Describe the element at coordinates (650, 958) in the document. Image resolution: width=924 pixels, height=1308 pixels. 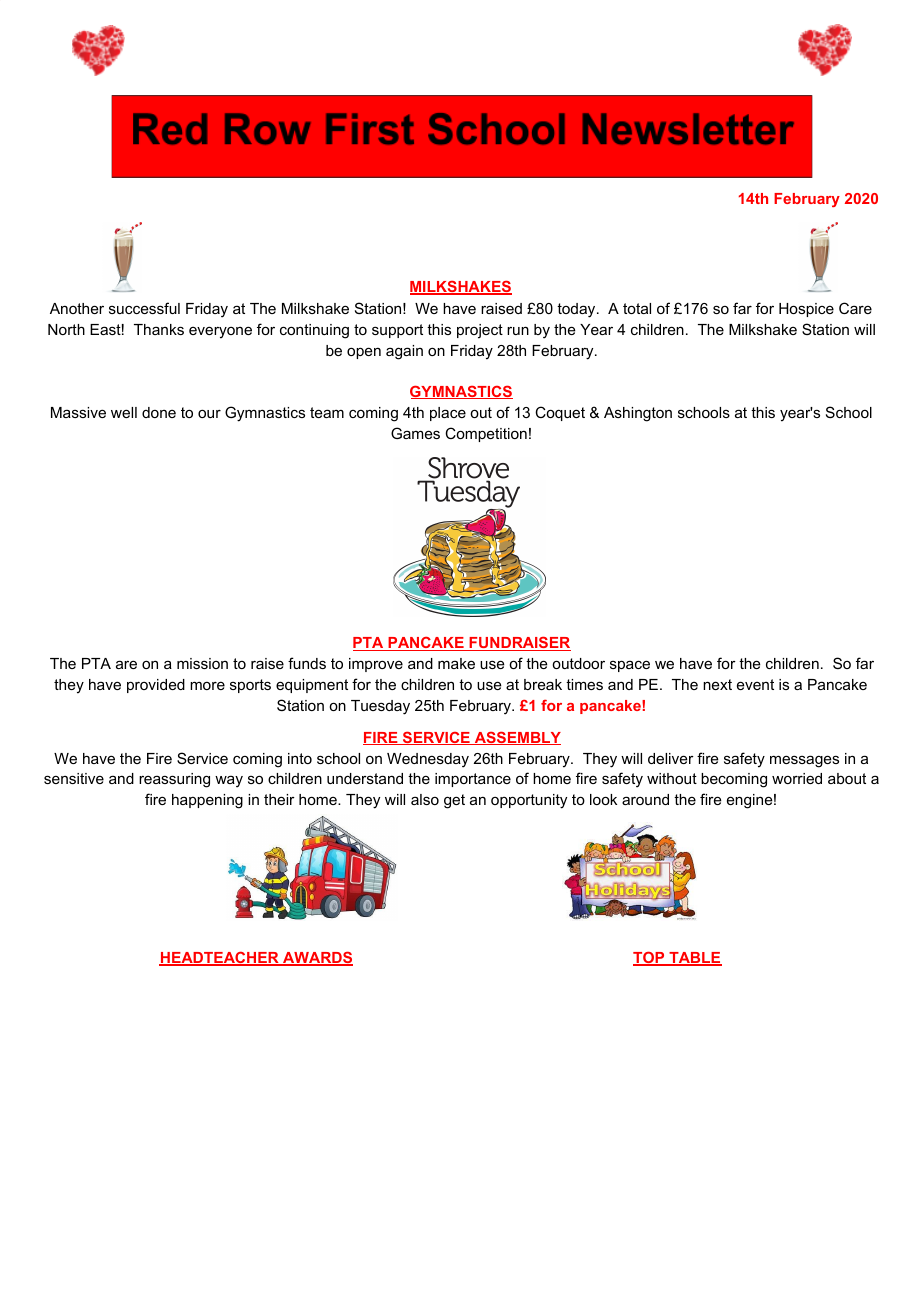
I see `TOP` at that location.
